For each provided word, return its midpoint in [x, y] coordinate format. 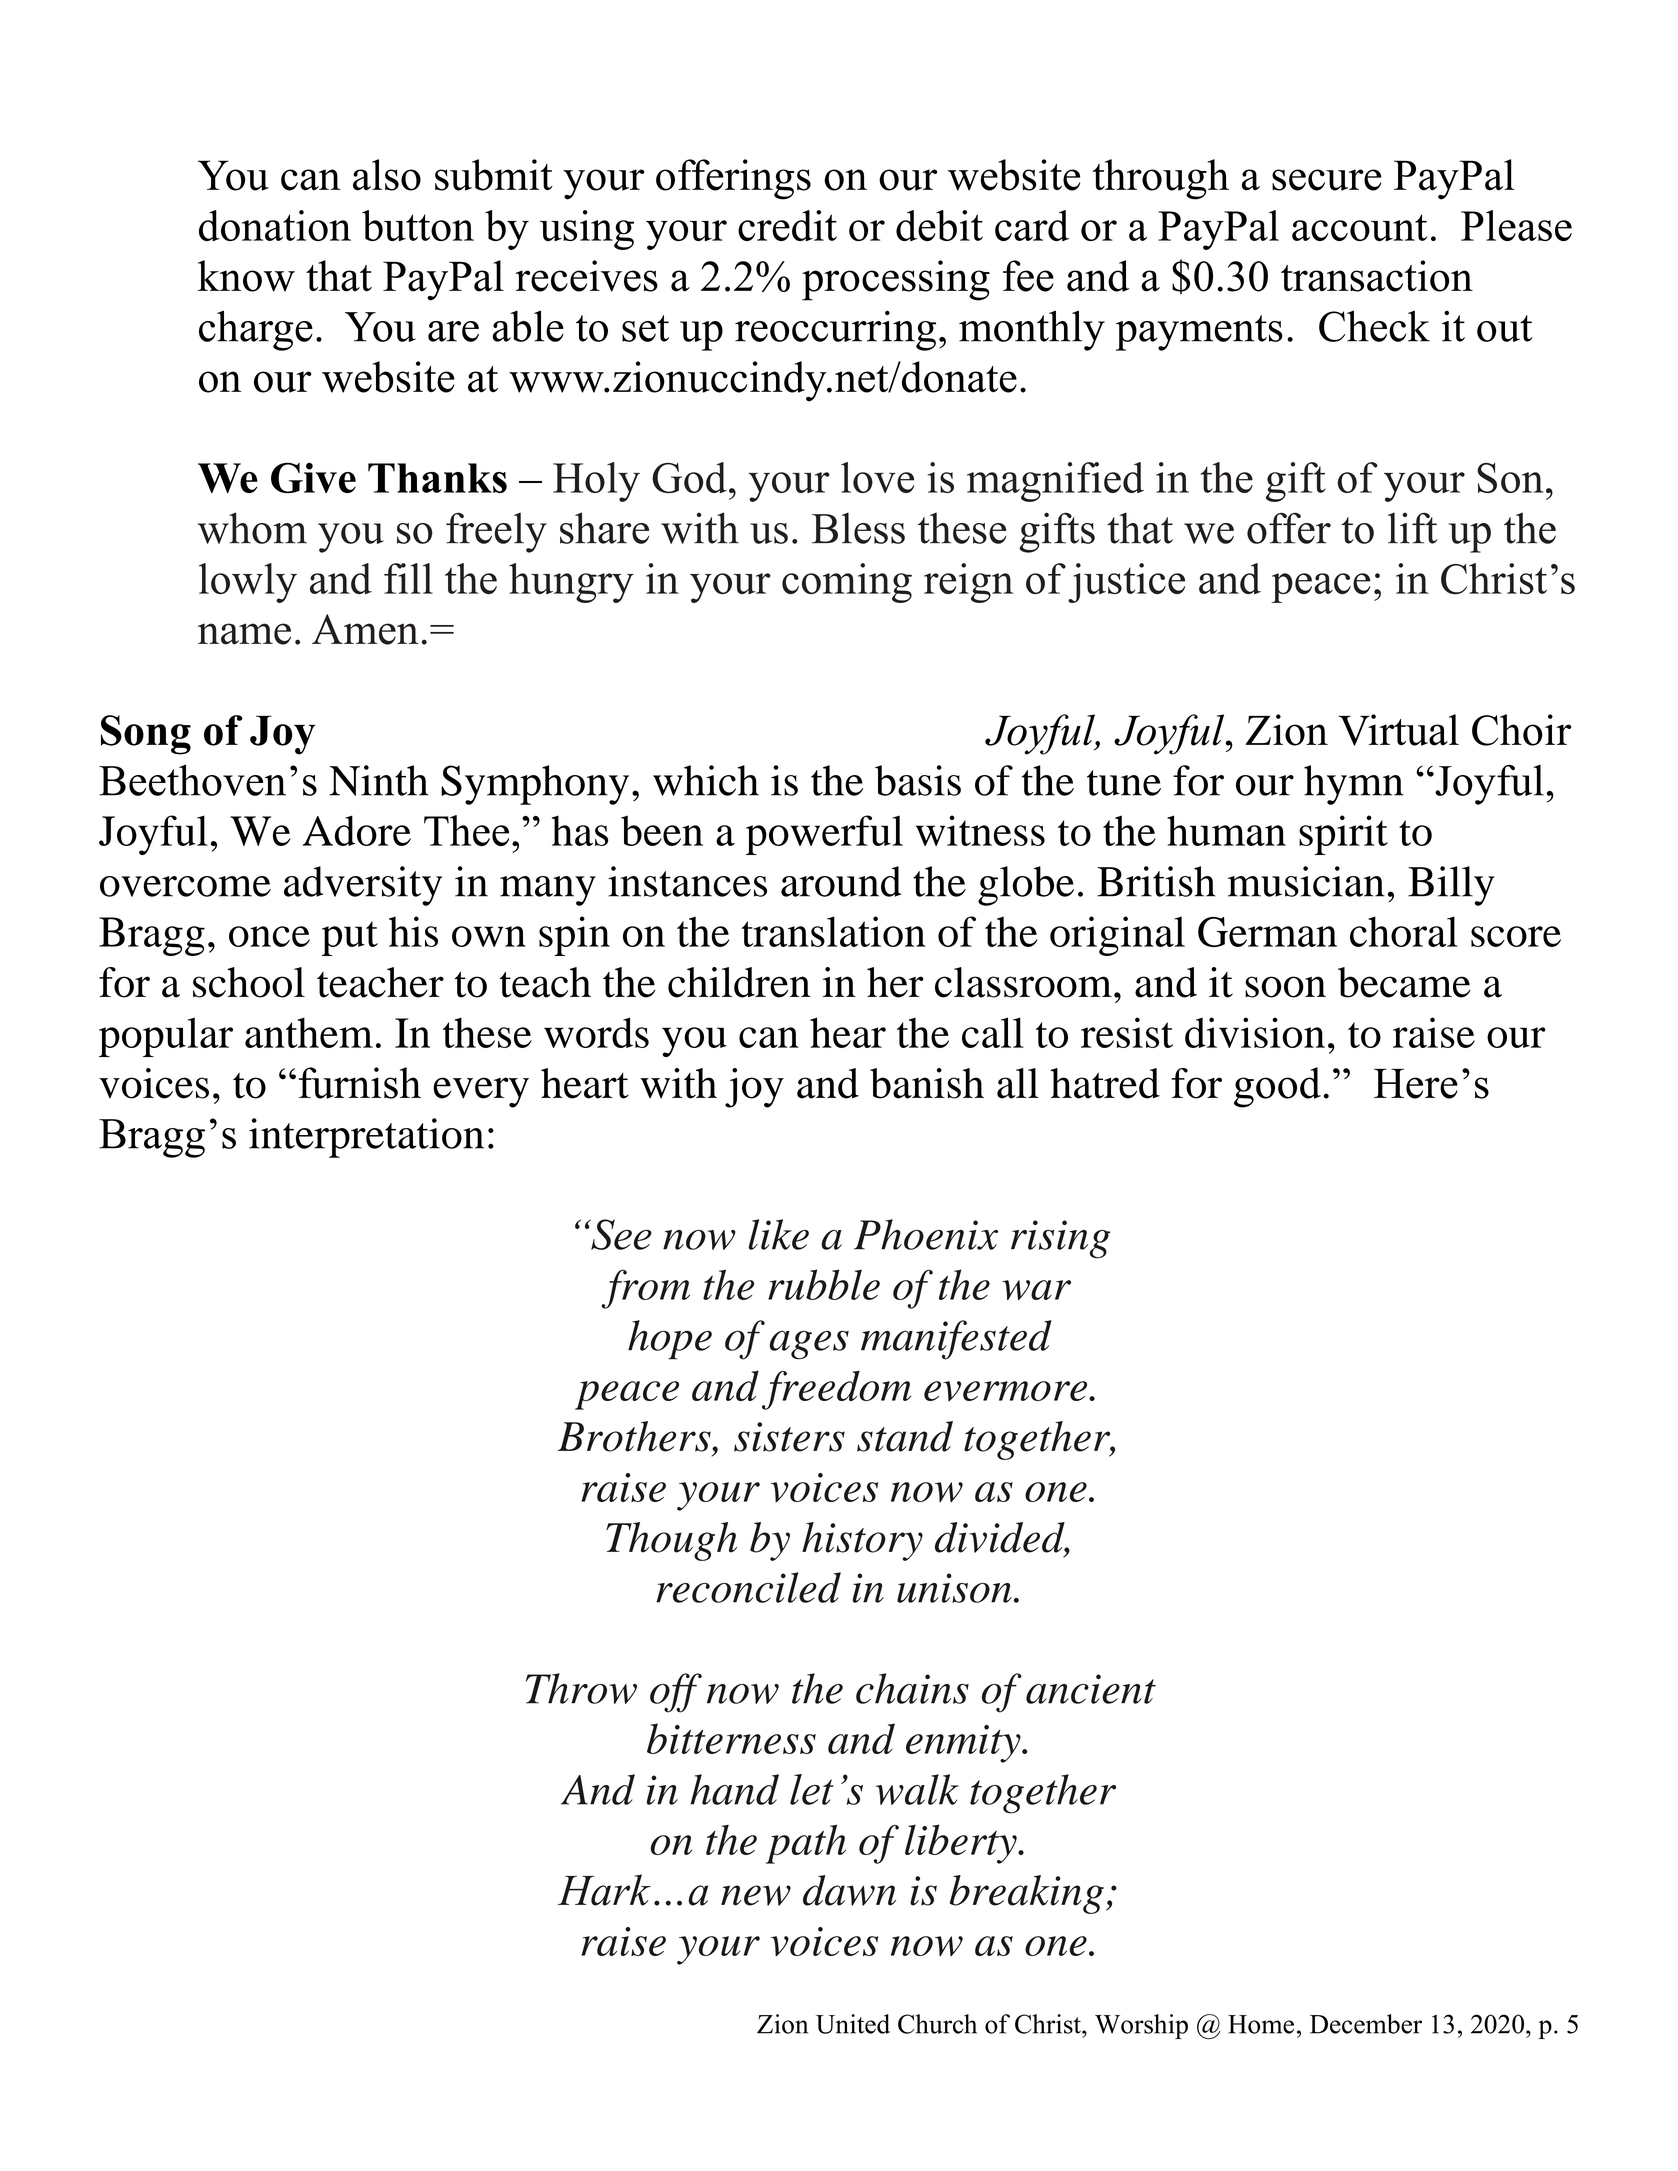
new [756, 1895]
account [1359, 227]
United [853, 2024]
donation [275, 225]
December [1366, 2024]
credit [787, 225]
